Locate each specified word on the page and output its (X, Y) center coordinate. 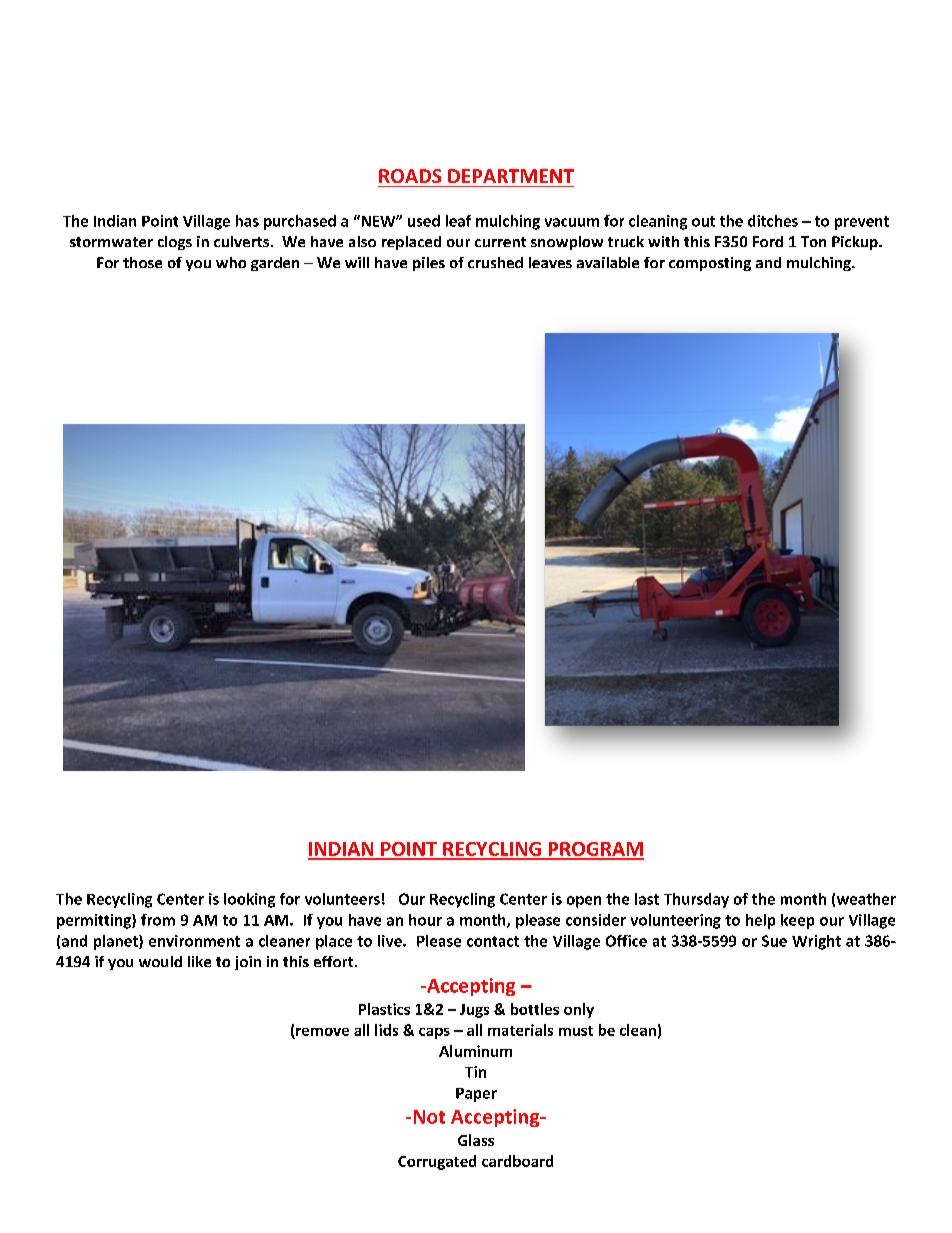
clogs (175, 243)
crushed (495, 262)
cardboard (517, 1161)
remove (322, 1032)
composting (710, 264)
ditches (773, 221)
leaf (458, 221)
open (584, 902)
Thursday (696, 900)
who (231, 262)
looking (249, 900)
